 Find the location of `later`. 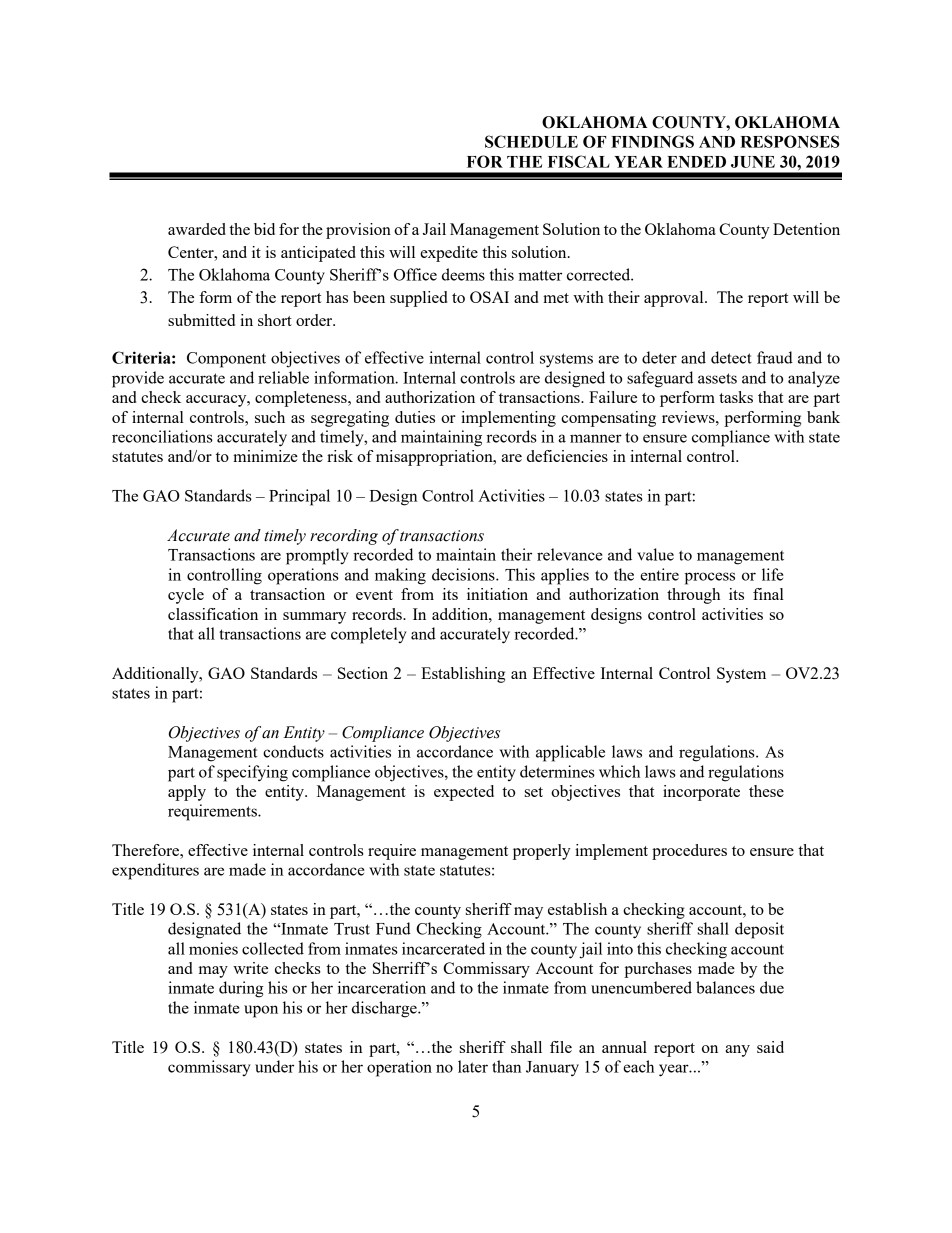

later is located at coordinates (473, 1066).
